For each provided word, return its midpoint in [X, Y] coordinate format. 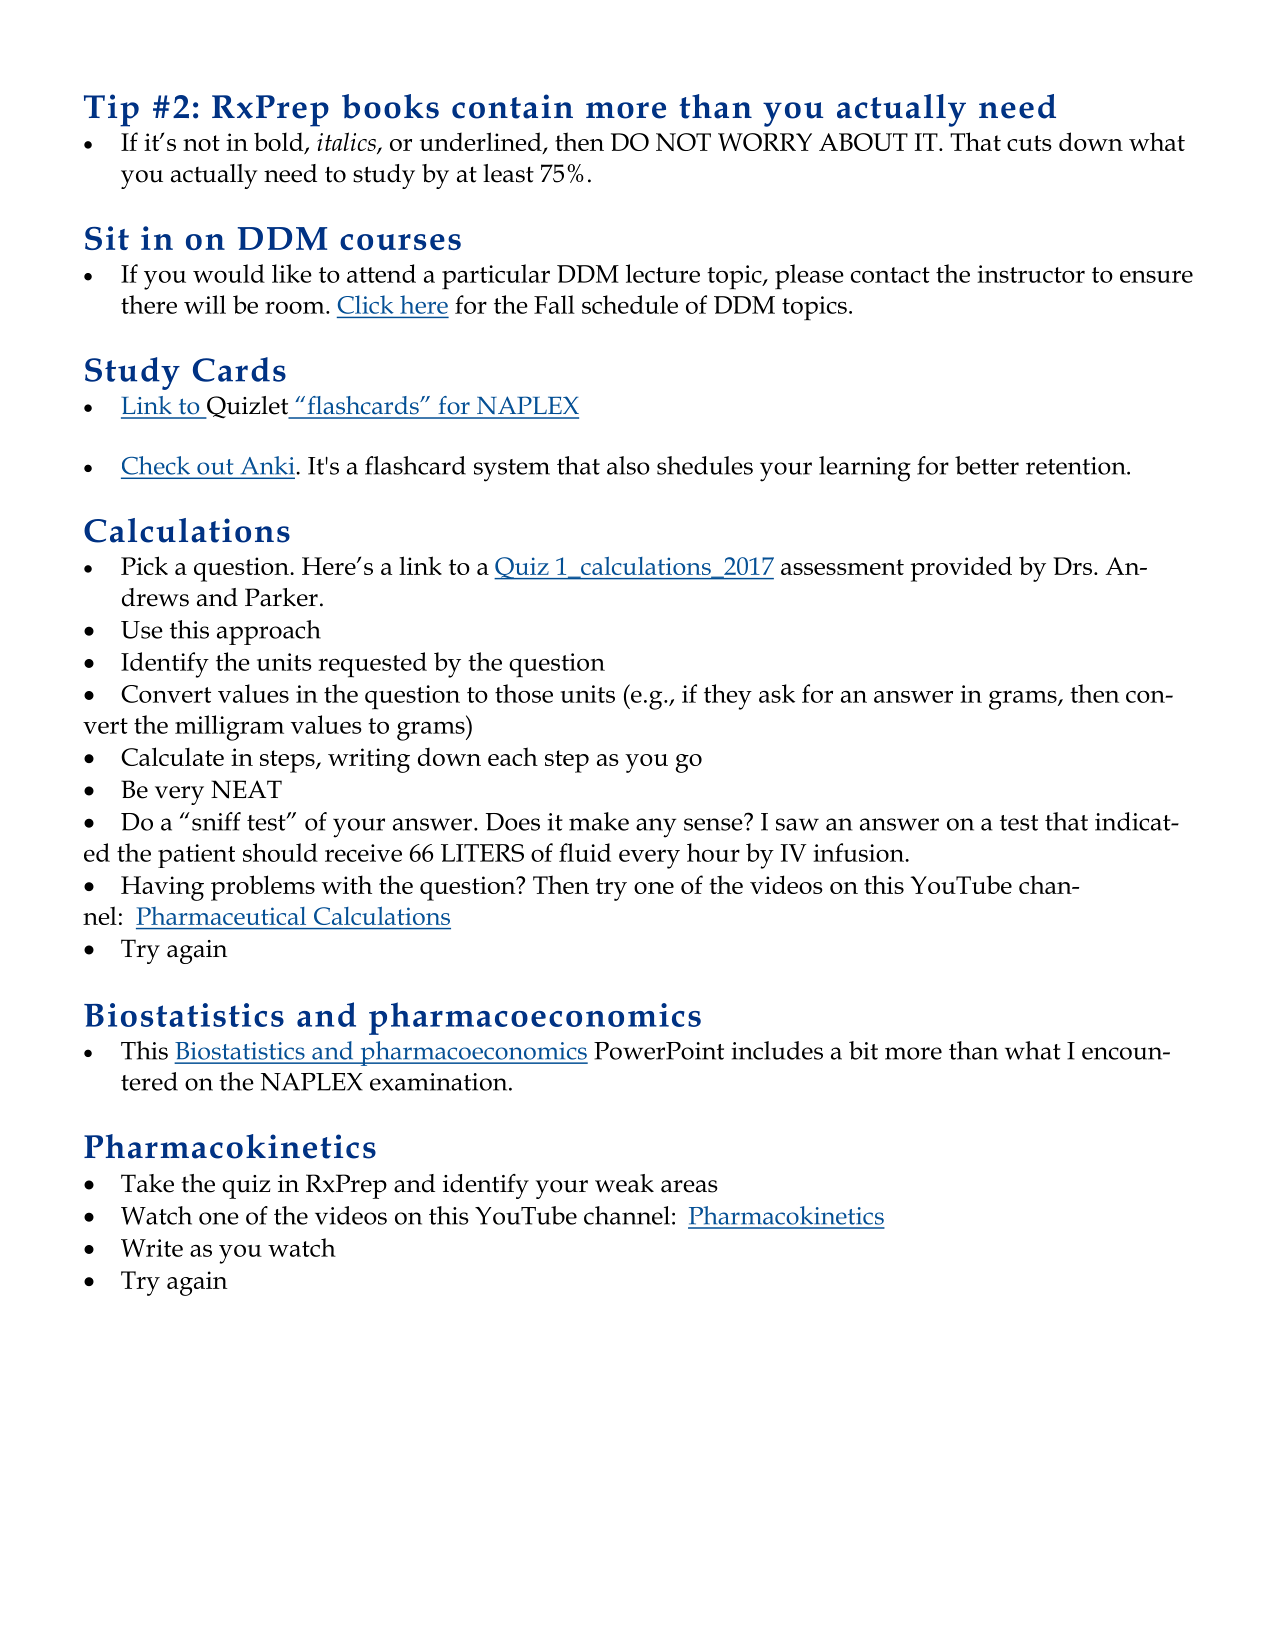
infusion [859, 852]
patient [196, 856]
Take [147, 1183]
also [628, 465]
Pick [144, 565]
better [987, 465]
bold [280, 143]
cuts [1029, 143]
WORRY [765, 142]
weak [624, 1183]
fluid [585, 852]
